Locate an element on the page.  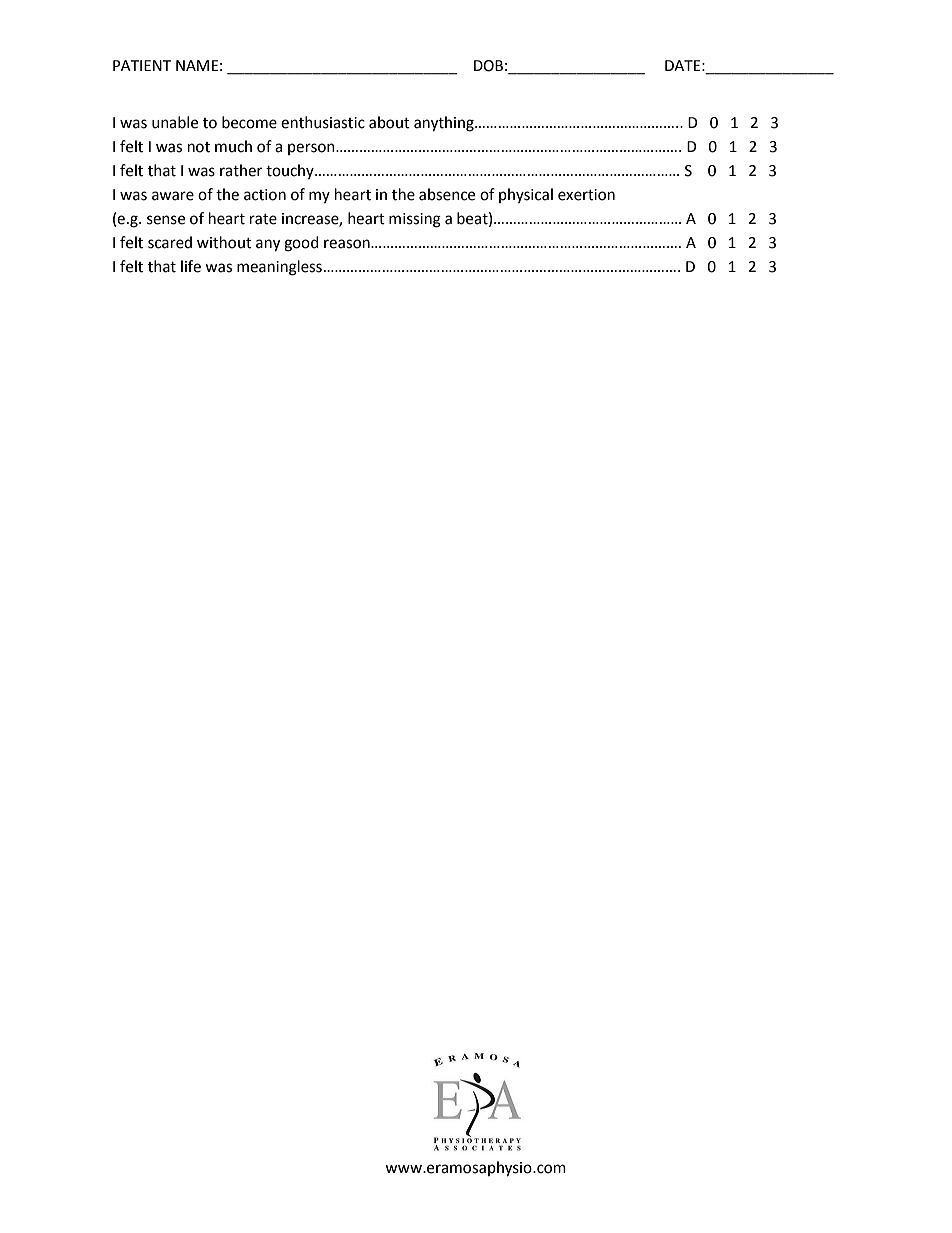
good is located at coordinates (301, 244).
